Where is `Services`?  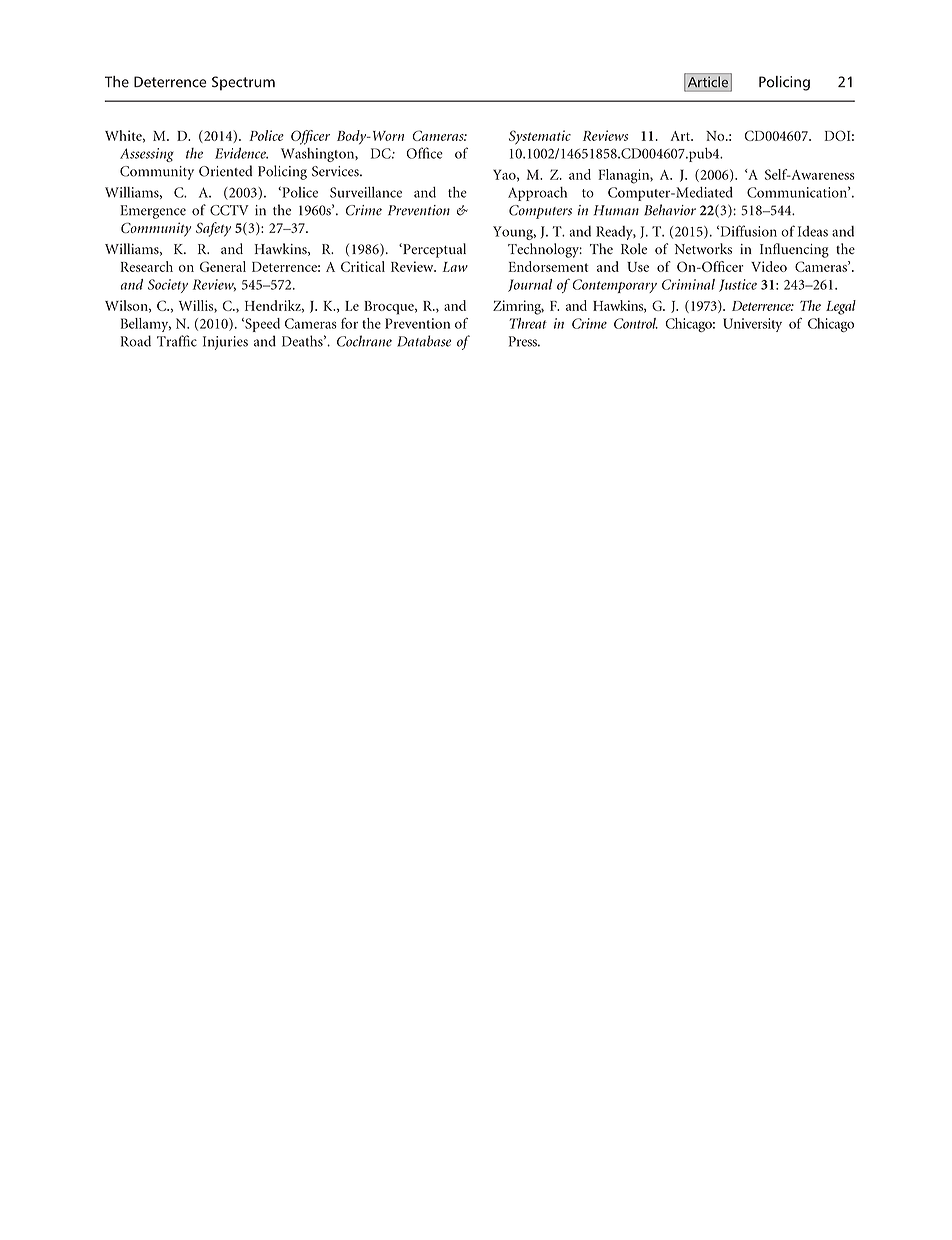 Services is located at coordinates (336, 171).
